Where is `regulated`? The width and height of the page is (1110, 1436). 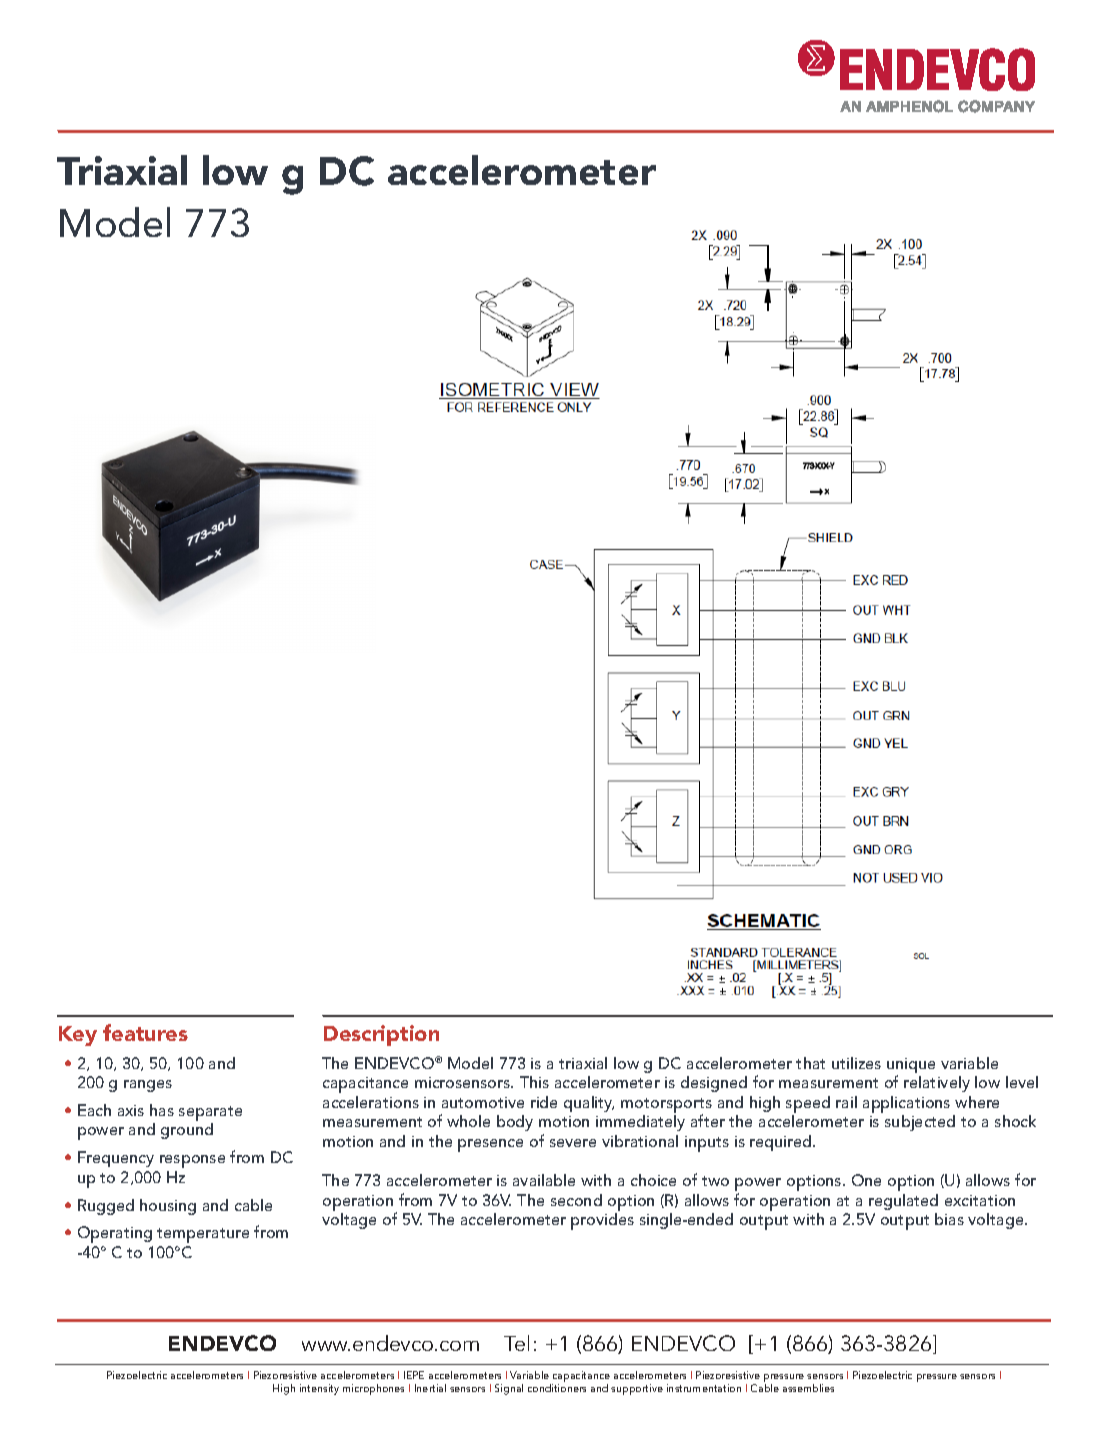
regulated is located at coordinates (903, 1202).
